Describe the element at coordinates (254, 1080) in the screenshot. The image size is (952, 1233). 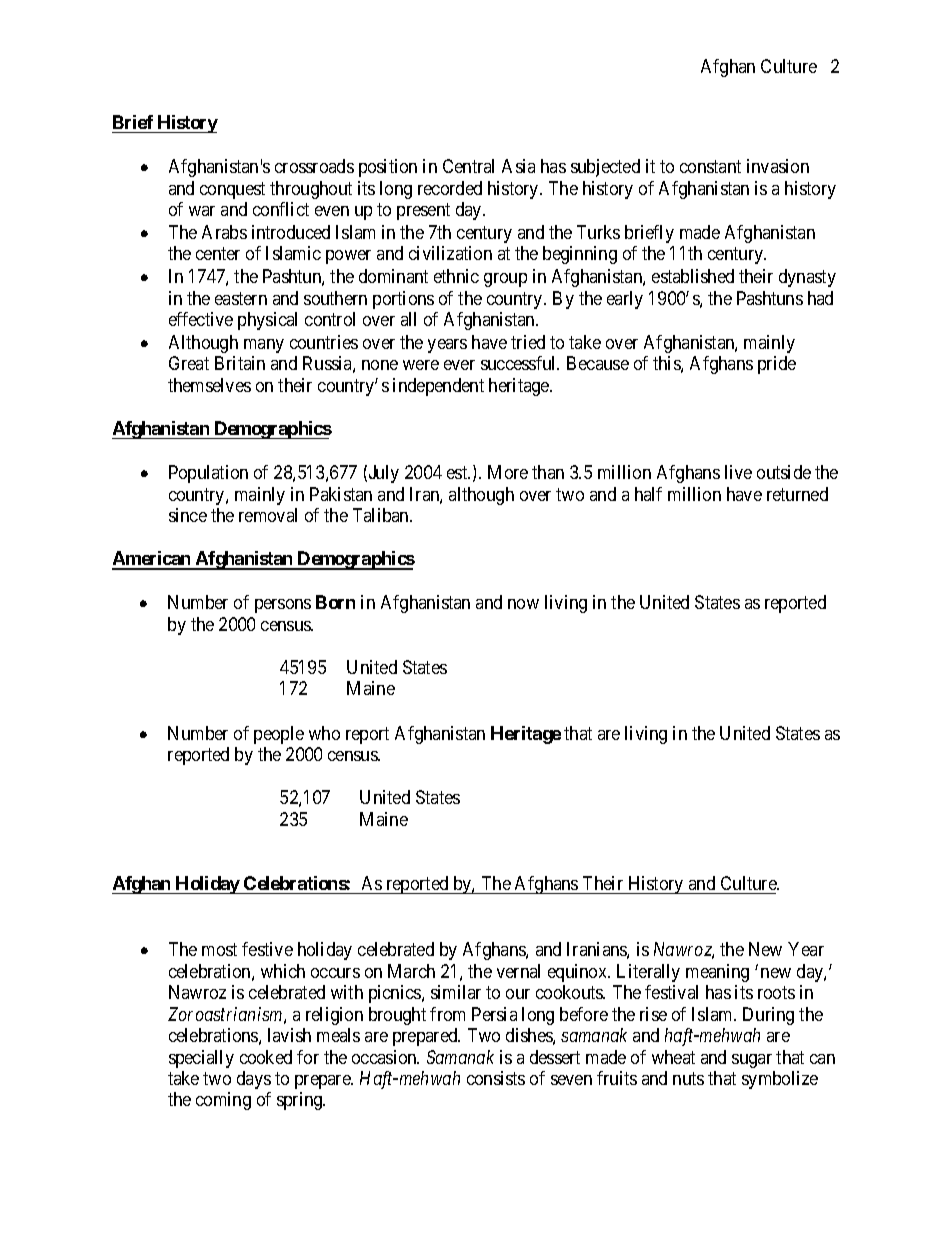
I see `days` at that location.
